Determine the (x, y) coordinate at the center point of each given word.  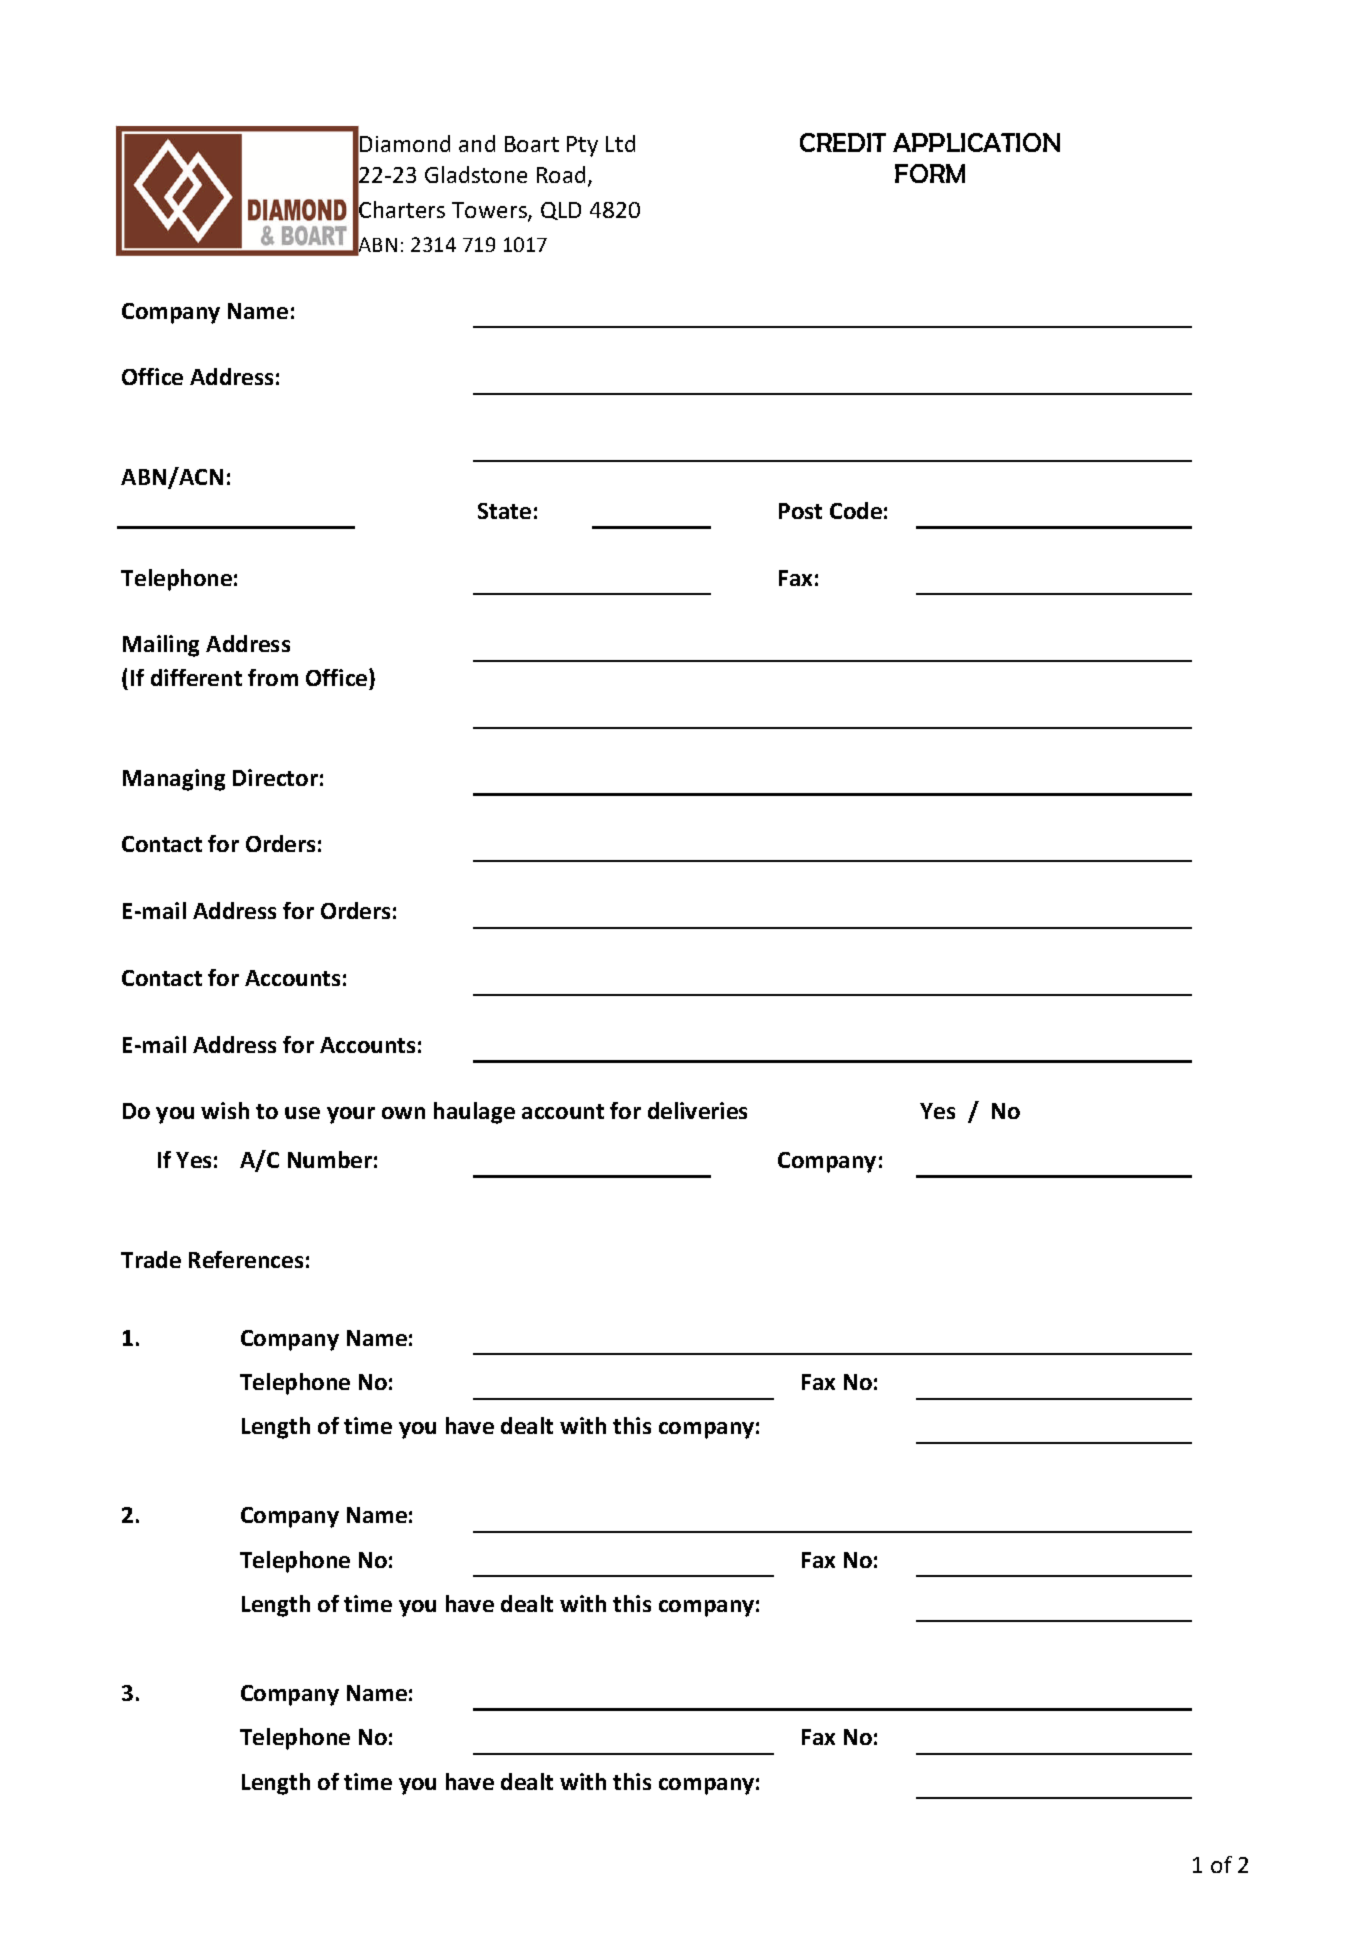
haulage (474, 1113)
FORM (930, 173)
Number (330, 1159)
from (273, 677)
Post (800, 511)
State (504, 511)
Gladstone (476, 174)
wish (225, 1110)
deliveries (697, 1110)
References (246, 1259)
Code (856, 510)
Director (275, 777)
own (403, 1113)
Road (561, 174)
